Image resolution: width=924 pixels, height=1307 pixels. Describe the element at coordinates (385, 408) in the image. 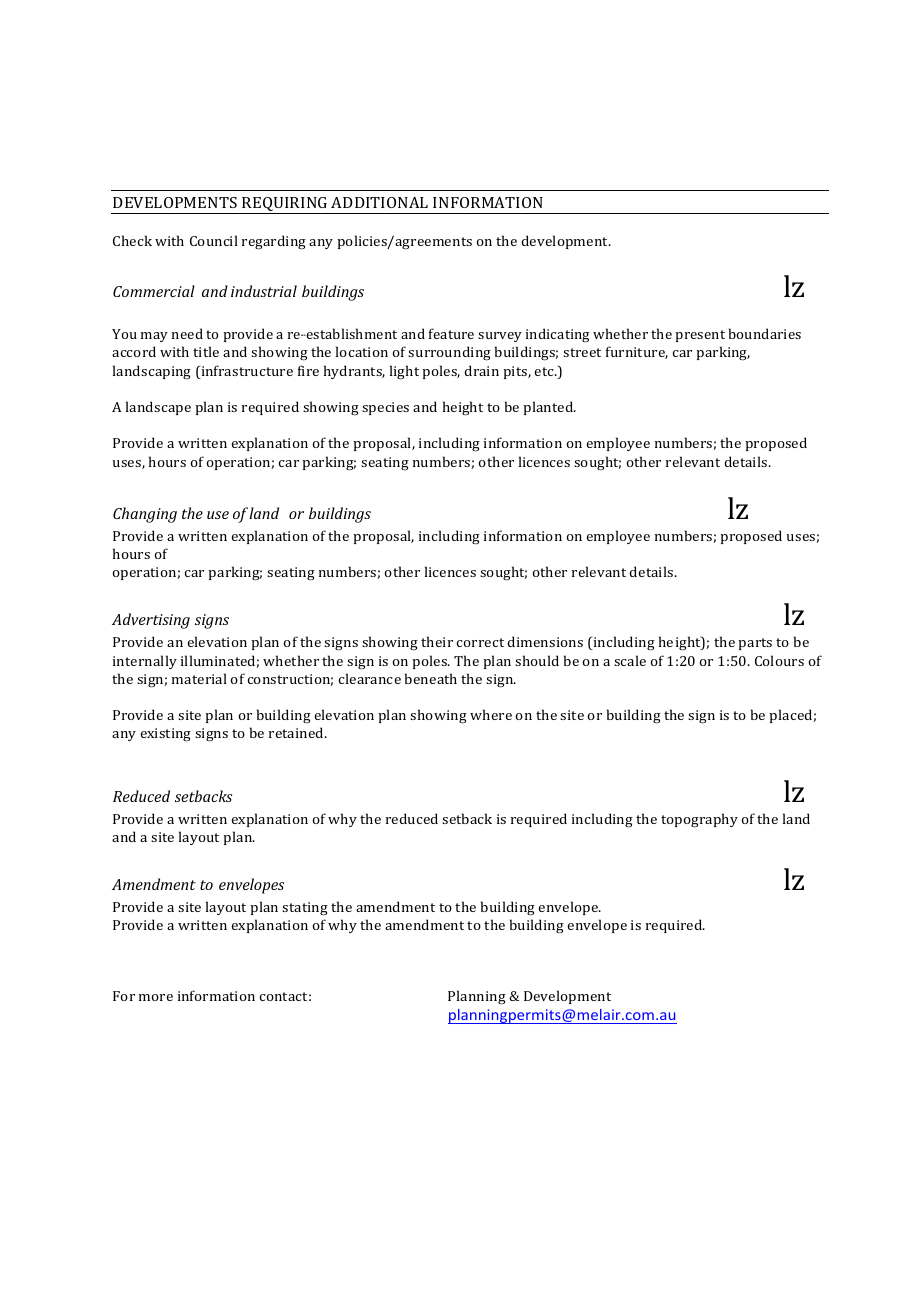

I see `species` at that location.
